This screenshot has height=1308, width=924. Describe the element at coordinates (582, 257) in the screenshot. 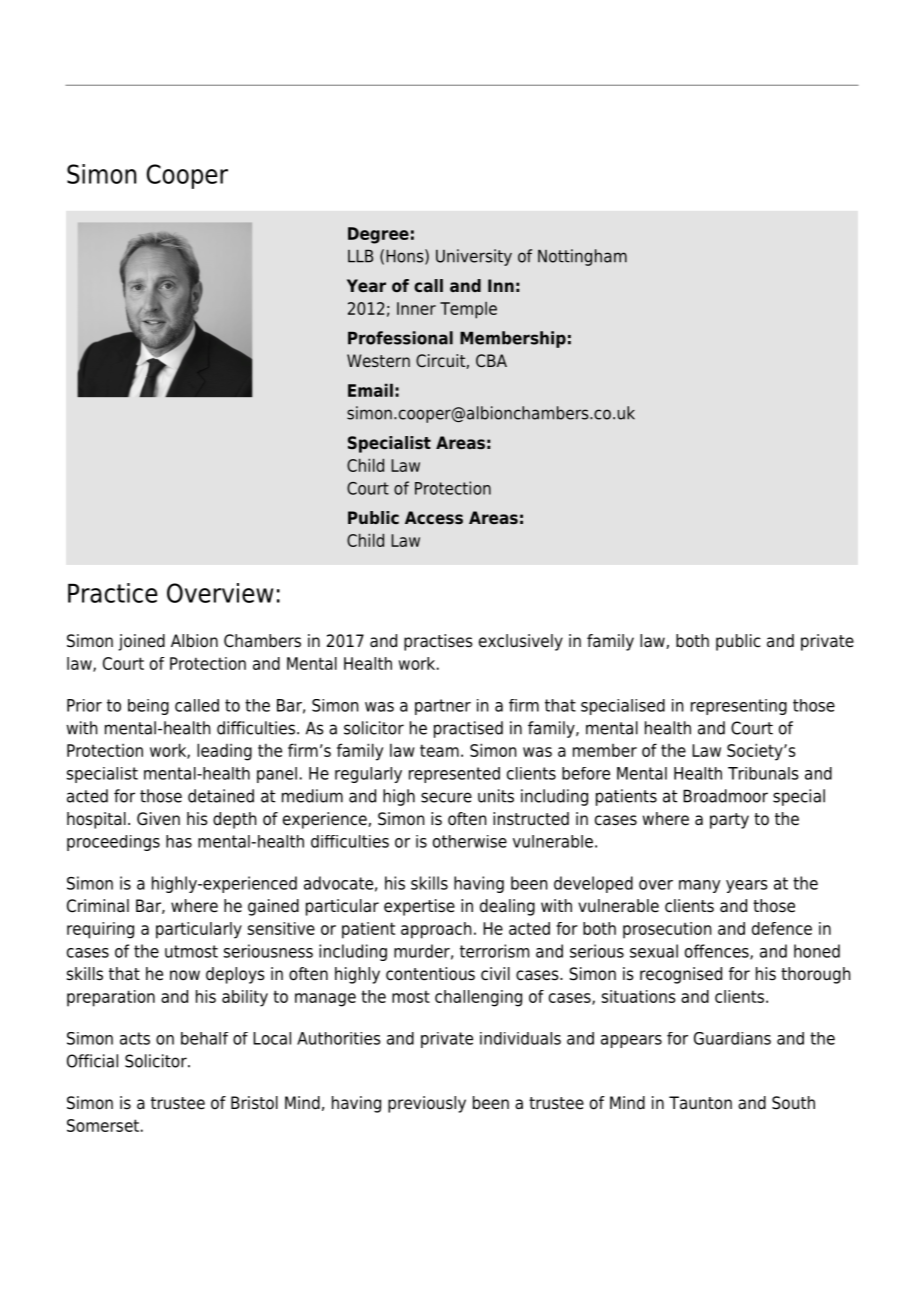

I see `Nottingham` at that location.
